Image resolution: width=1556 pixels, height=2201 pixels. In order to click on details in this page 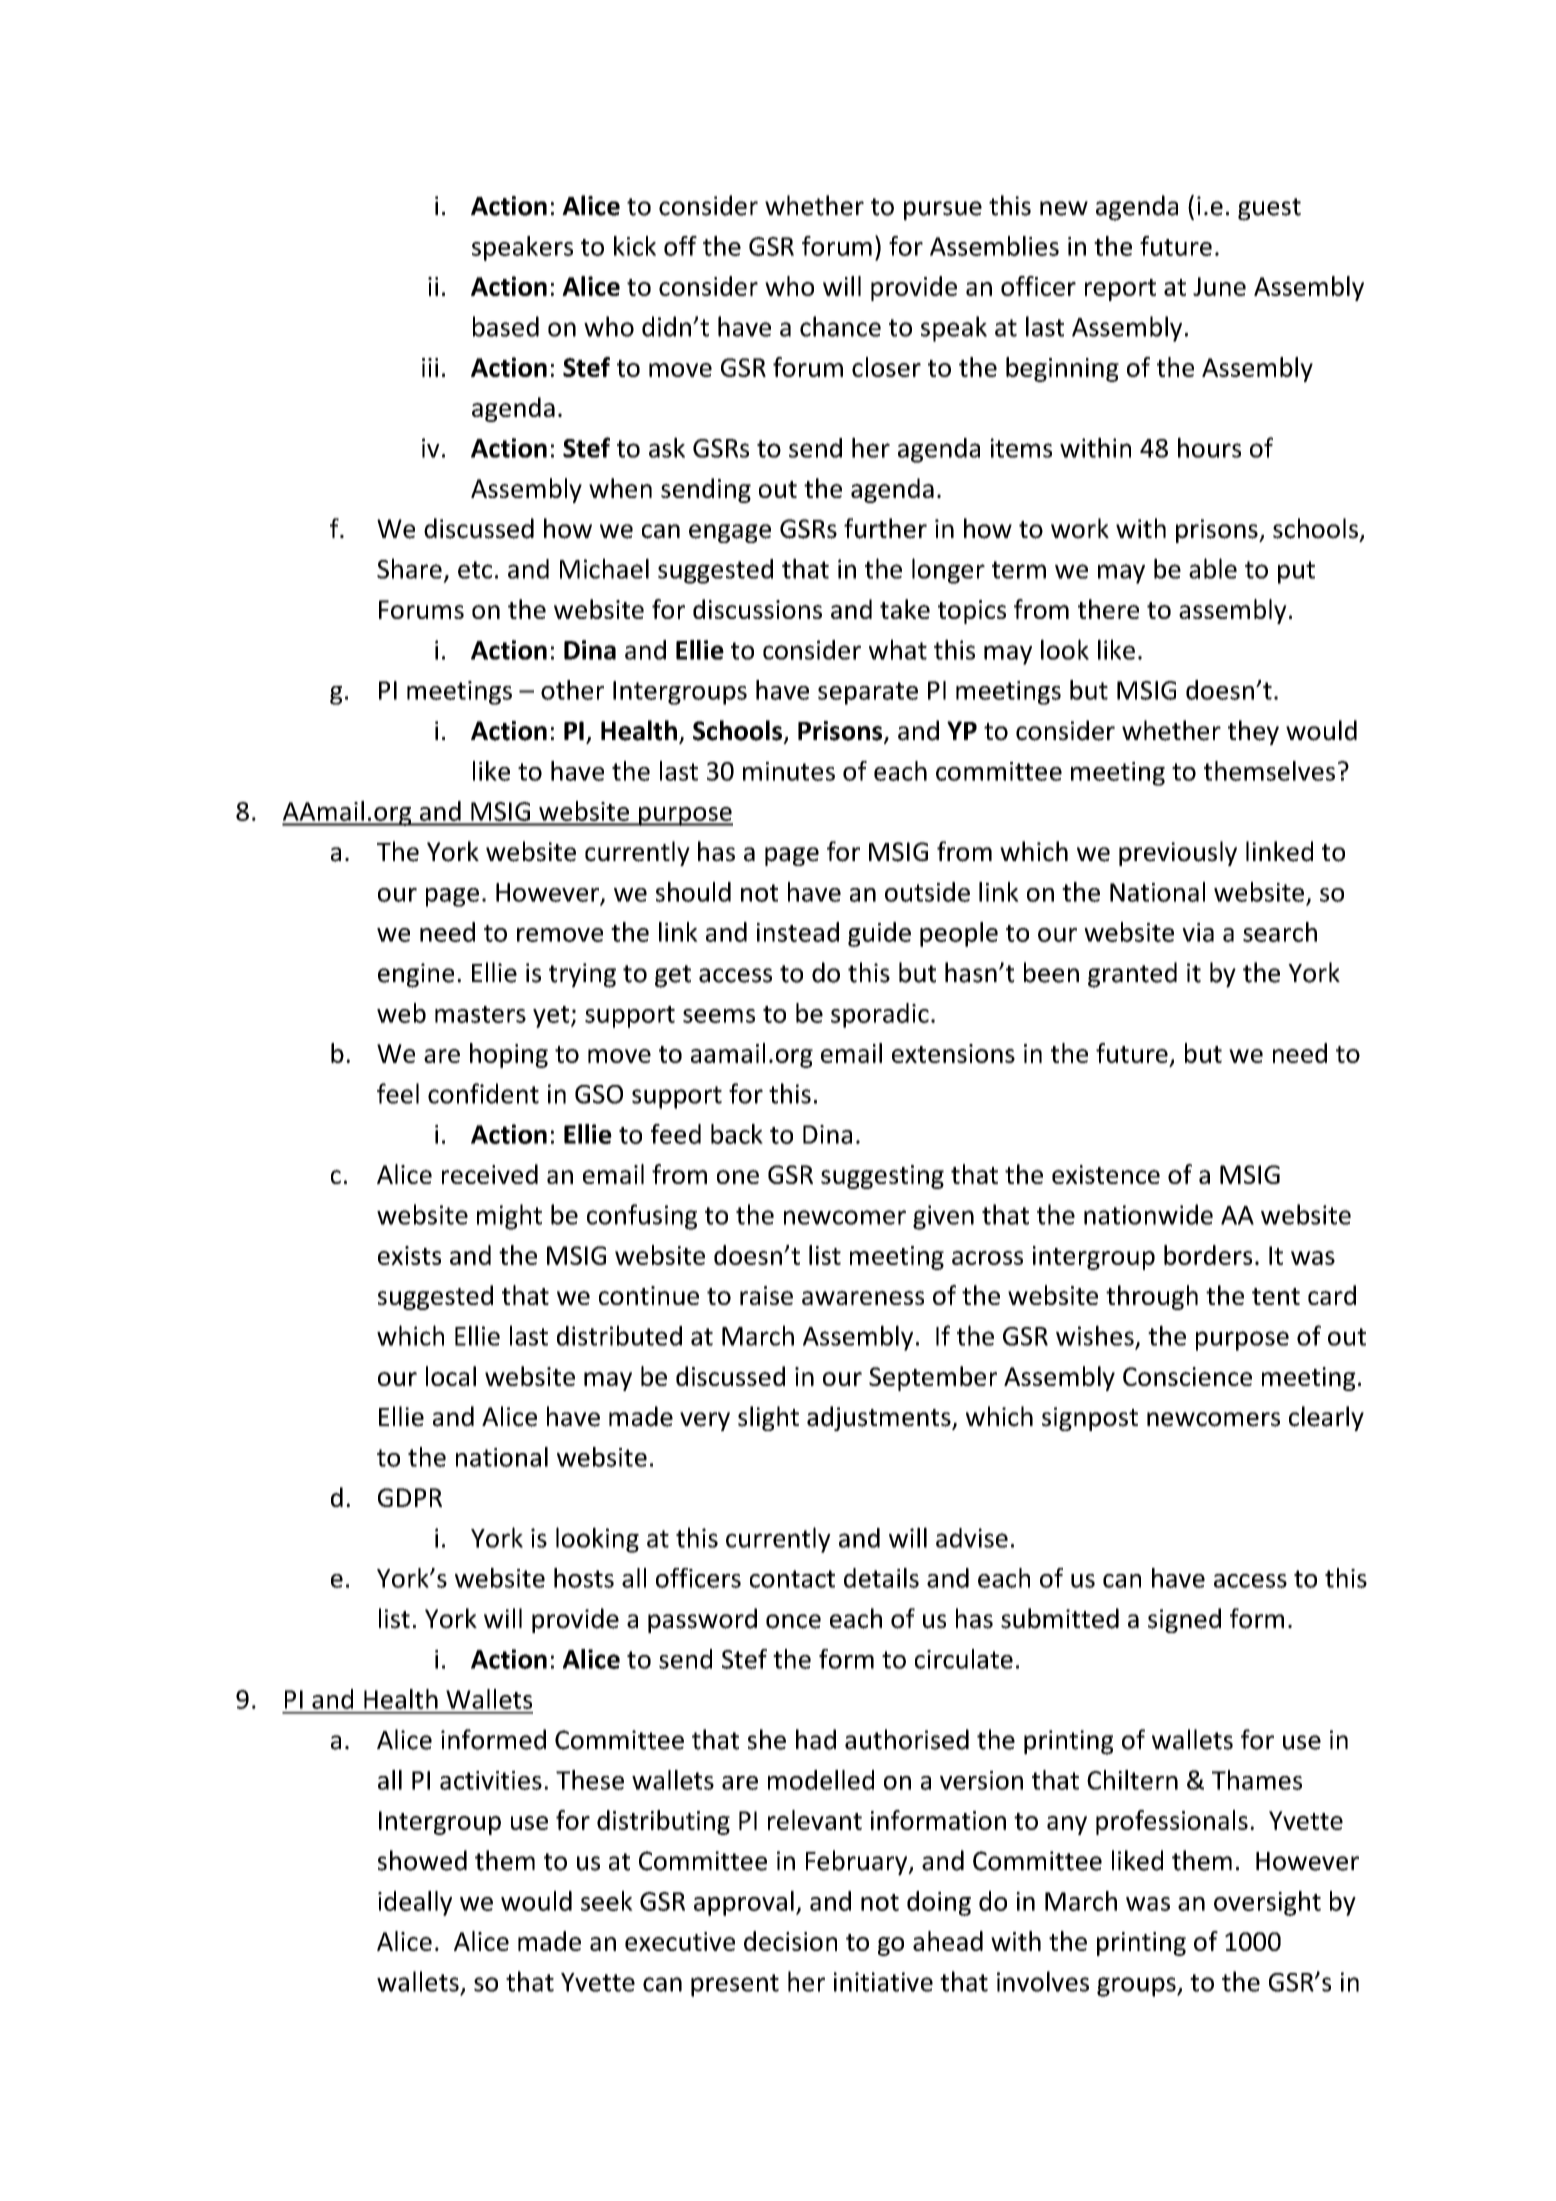, I will do `click(881, 1578)`.
